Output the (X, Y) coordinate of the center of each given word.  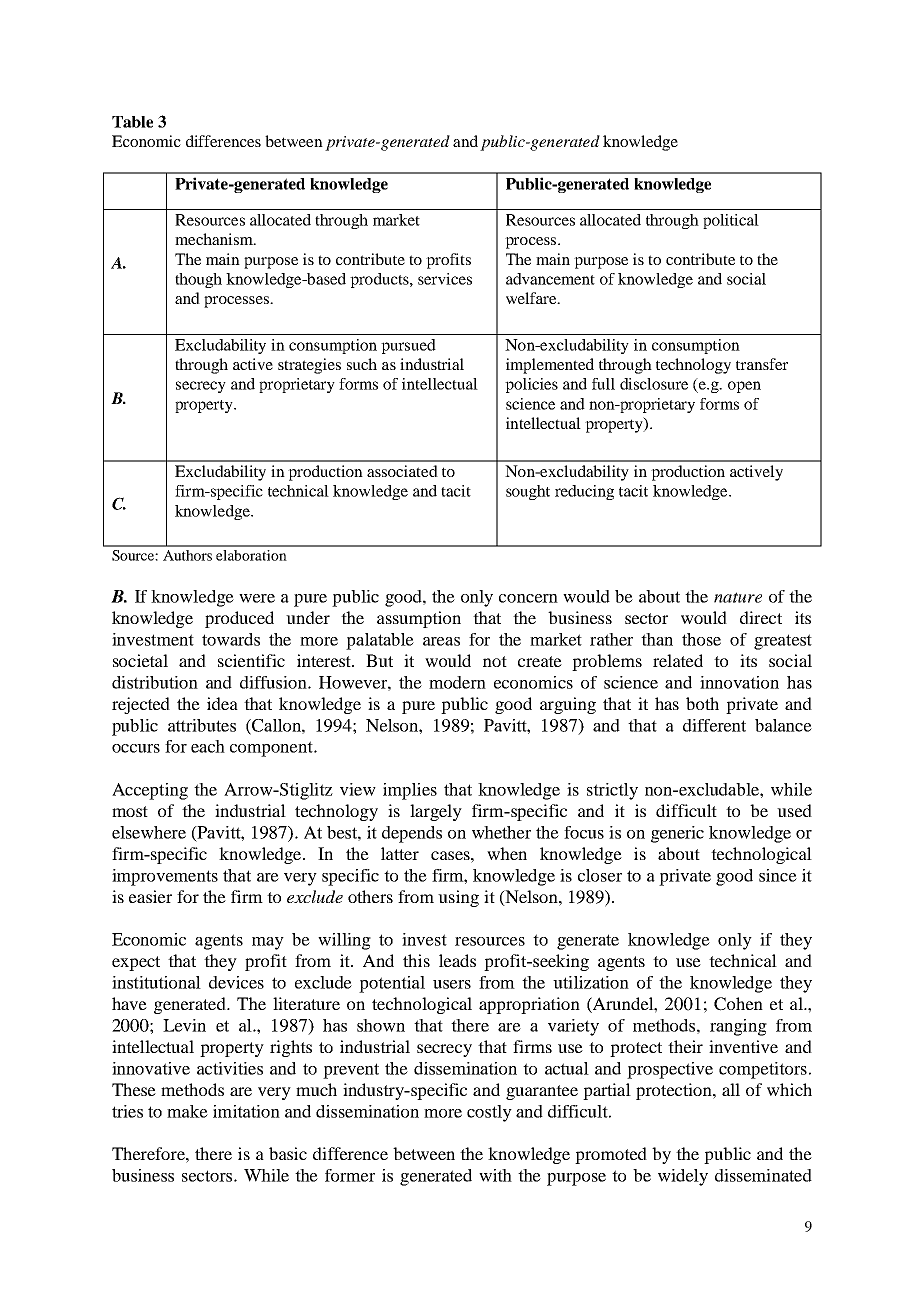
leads (457, 960)
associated (402, 471)
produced (239, 619)
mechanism (215, 239)
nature (738, 597)
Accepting (150, 791)
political (731, 221)
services (445, 279)
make (187, 1111)
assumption (419, 619)
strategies (309, 366)
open (744, 387)
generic (677, 834)
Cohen (738, 1004)
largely (436, 812)
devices (236, 982)
